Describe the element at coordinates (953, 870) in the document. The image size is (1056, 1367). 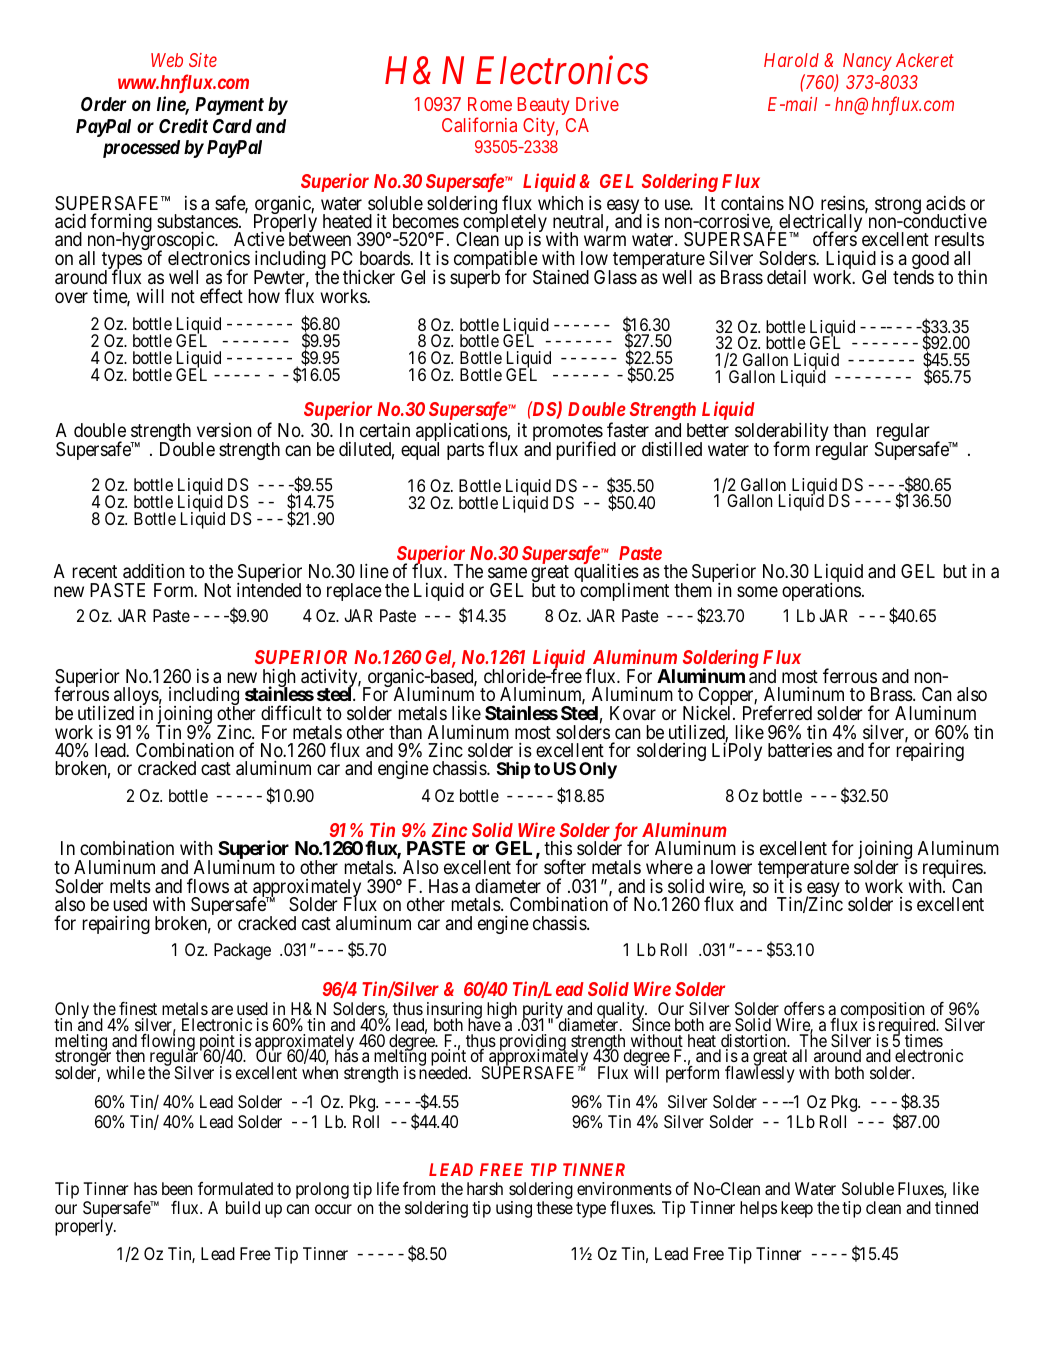
I see `requires` at that location.
